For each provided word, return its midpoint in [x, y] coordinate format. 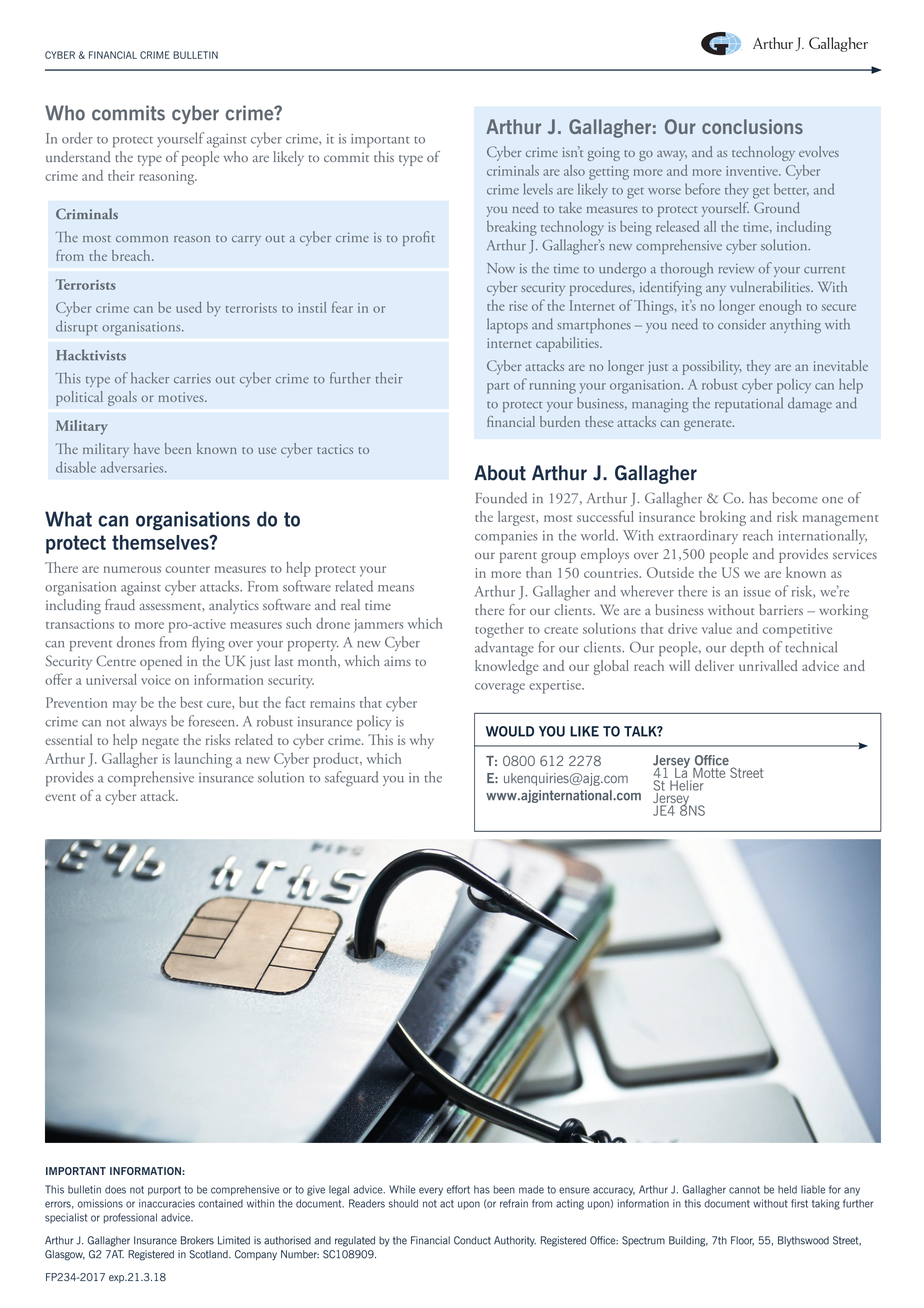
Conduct [472, 1240]
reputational [749, 404]
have [147, 448]
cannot [744, 1190]
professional [130, 1218]
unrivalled [768, 665]
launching [203, 760]
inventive [753, 171]
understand [78, 156]
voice [156, 680]
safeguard [351, 779]
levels [538, 189]
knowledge [506, 667]
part [498, 388]
